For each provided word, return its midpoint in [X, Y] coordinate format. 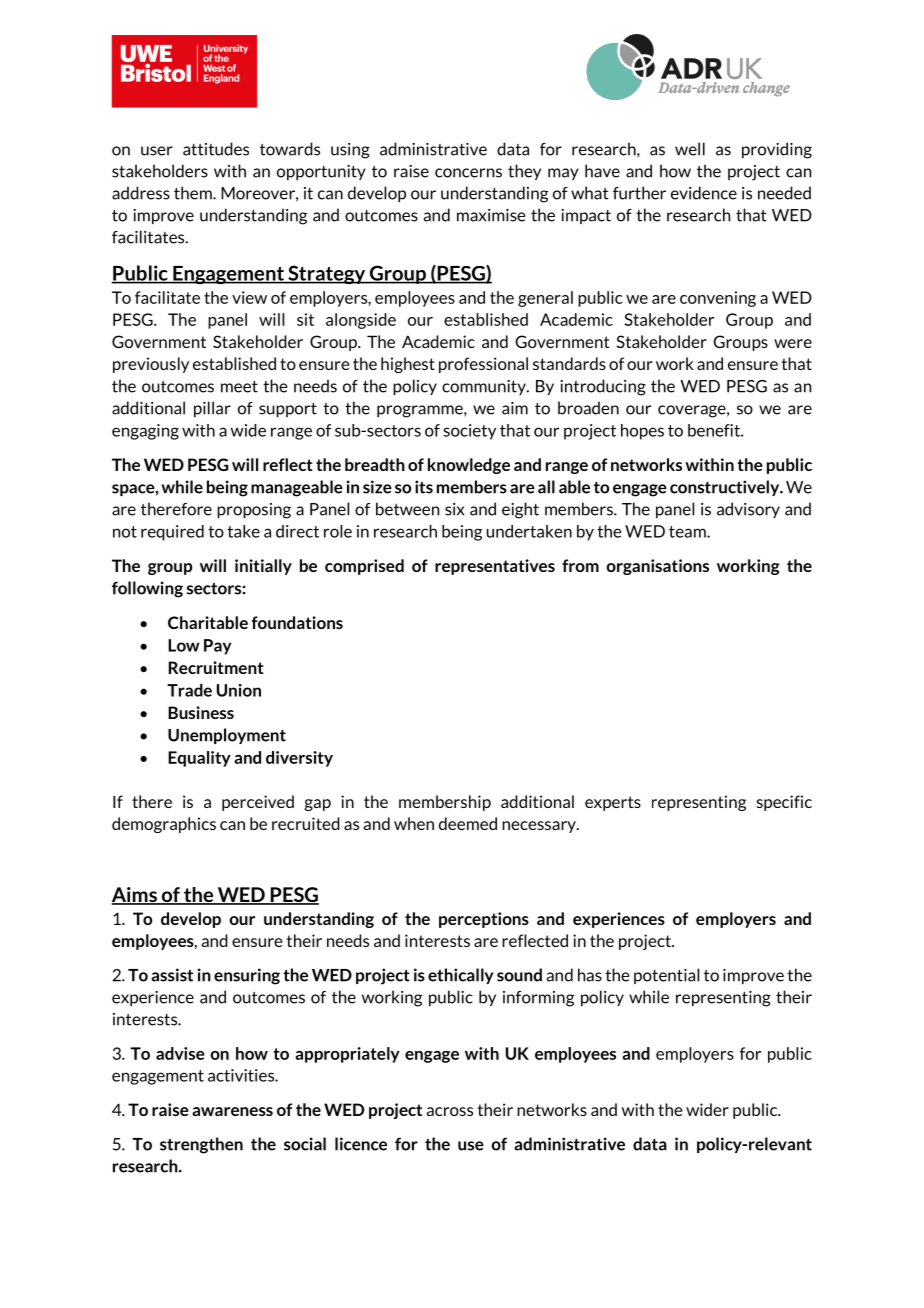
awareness [232, 1111]
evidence [704, 193]
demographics [164, 825]
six [454, 509]
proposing [254, 511]
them [194, 193]
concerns [468, 173]
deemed [468, 823]
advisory [748, 510]
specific [784, 803]
